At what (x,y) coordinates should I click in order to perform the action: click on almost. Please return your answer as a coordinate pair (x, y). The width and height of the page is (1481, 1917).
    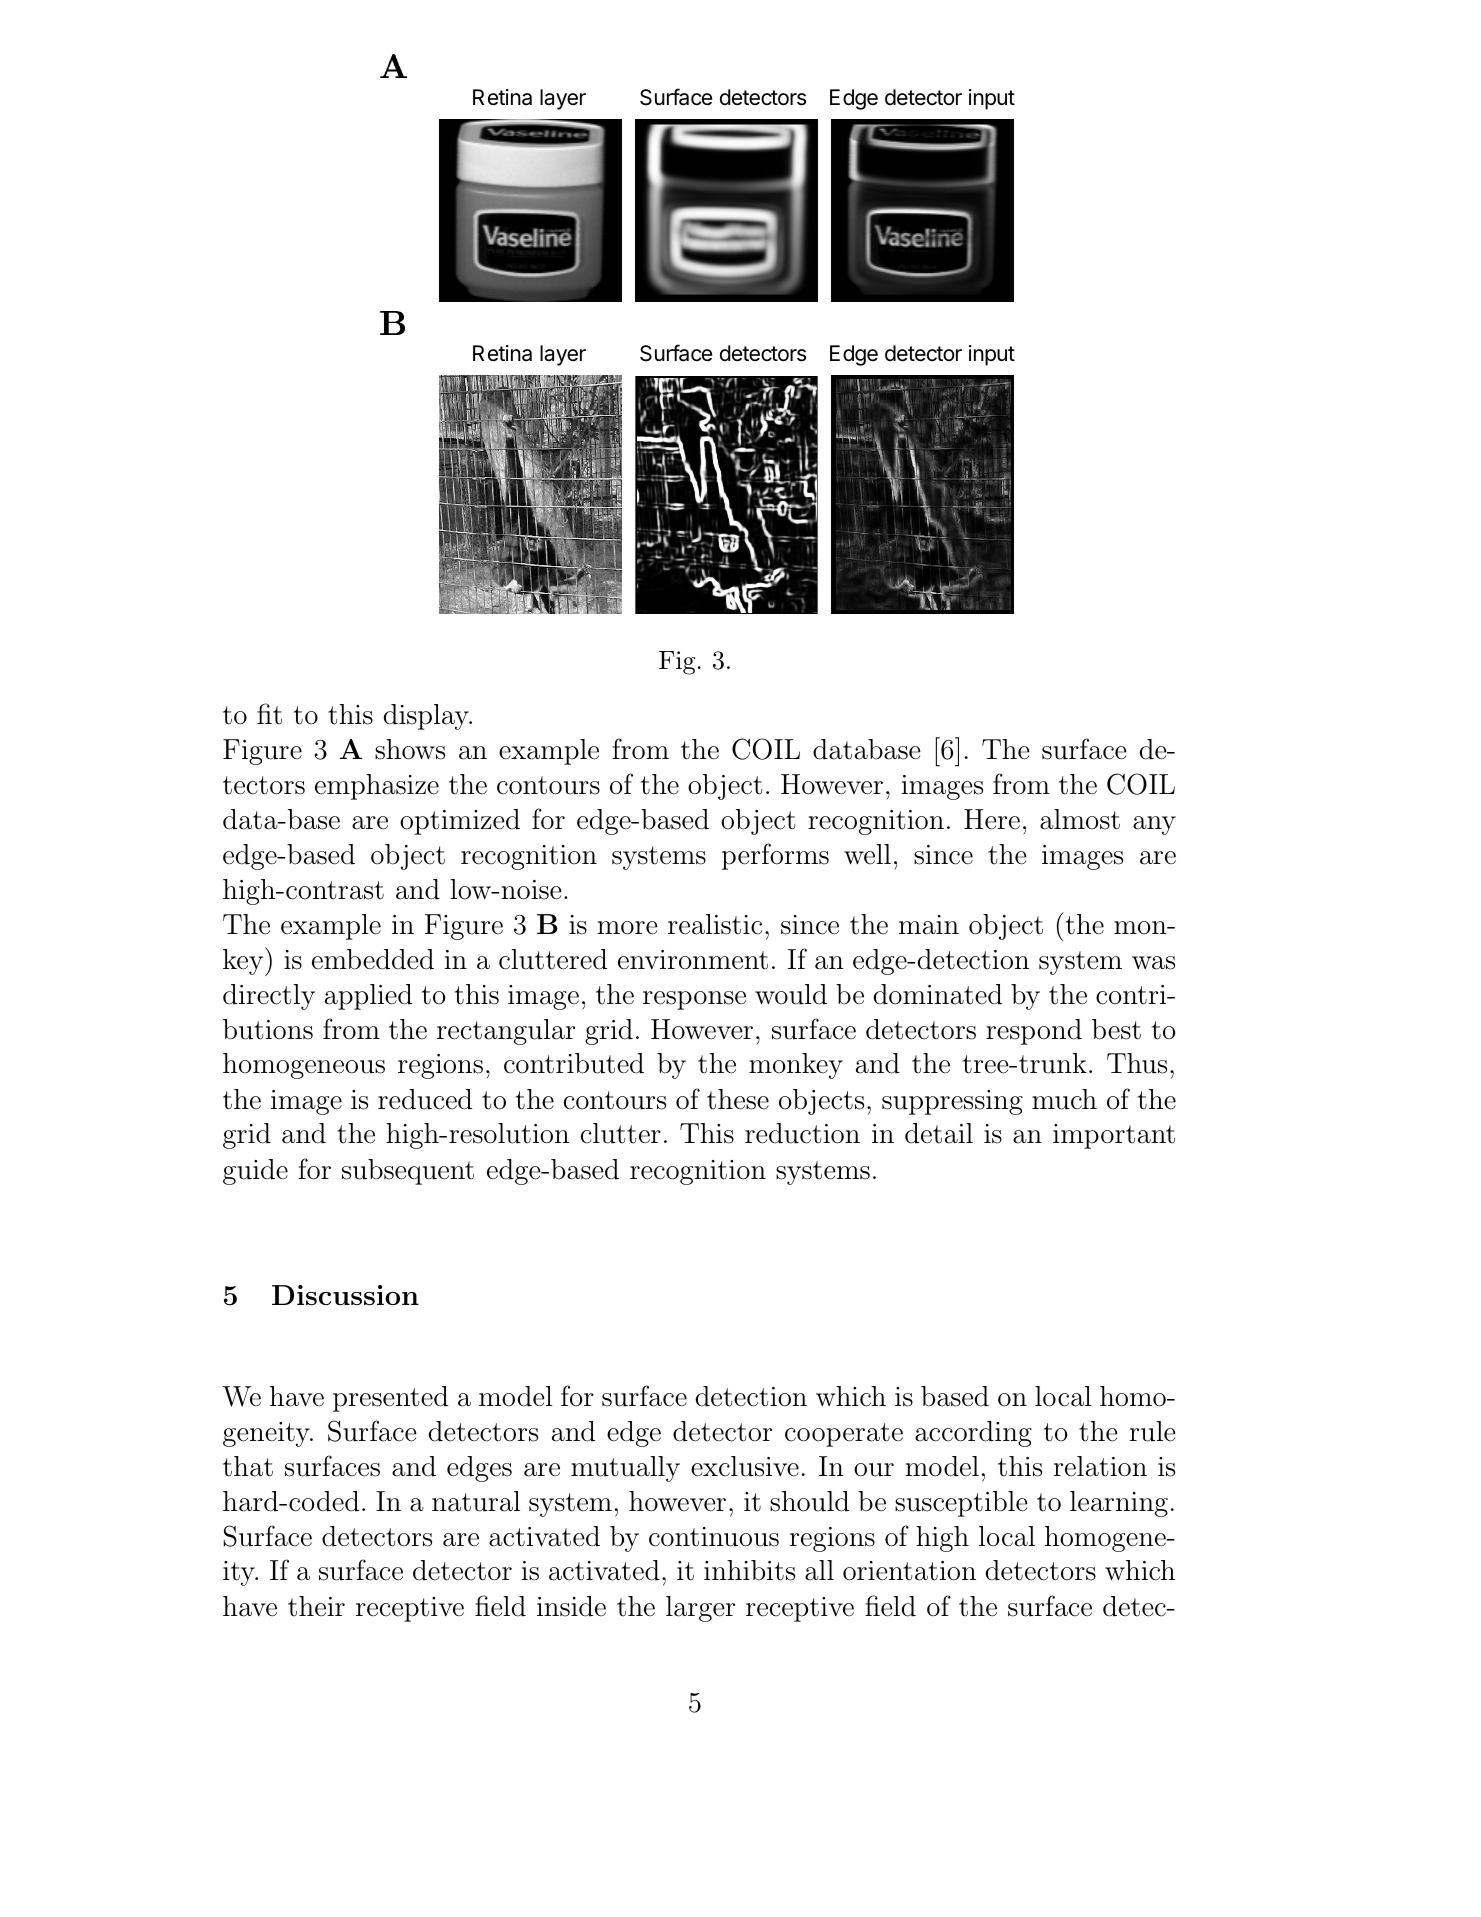
    Looking at the image, I should click on (1080, 819).
